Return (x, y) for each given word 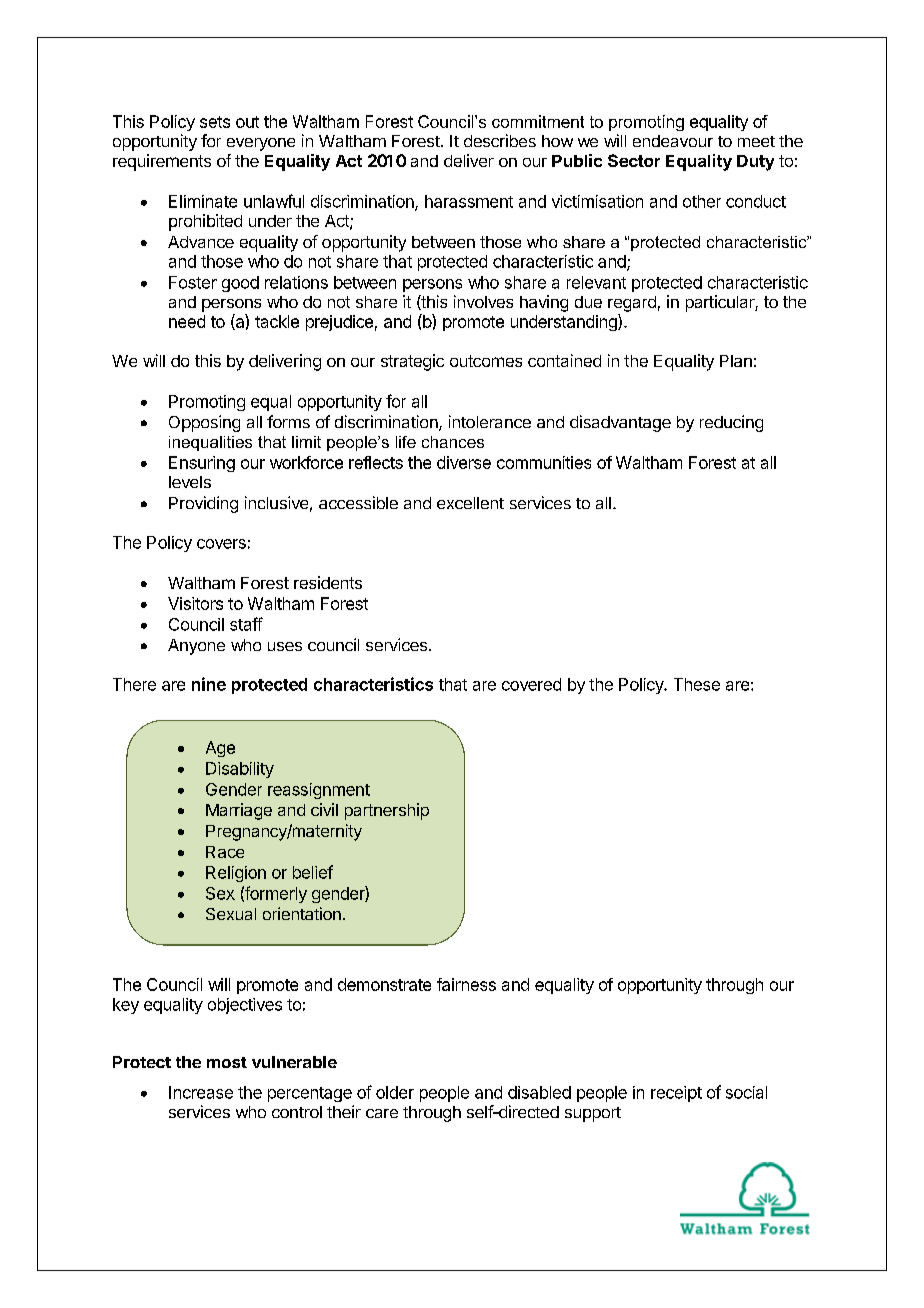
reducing (731, 423)
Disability (240, 770)
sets (215, 122)
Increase (201, 1092)
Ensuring (202, 464)
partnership (387, 811)
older (395, 1092)
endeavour (673, 141)
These (697, 684)
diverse (464, 462)
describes (500, 140)
